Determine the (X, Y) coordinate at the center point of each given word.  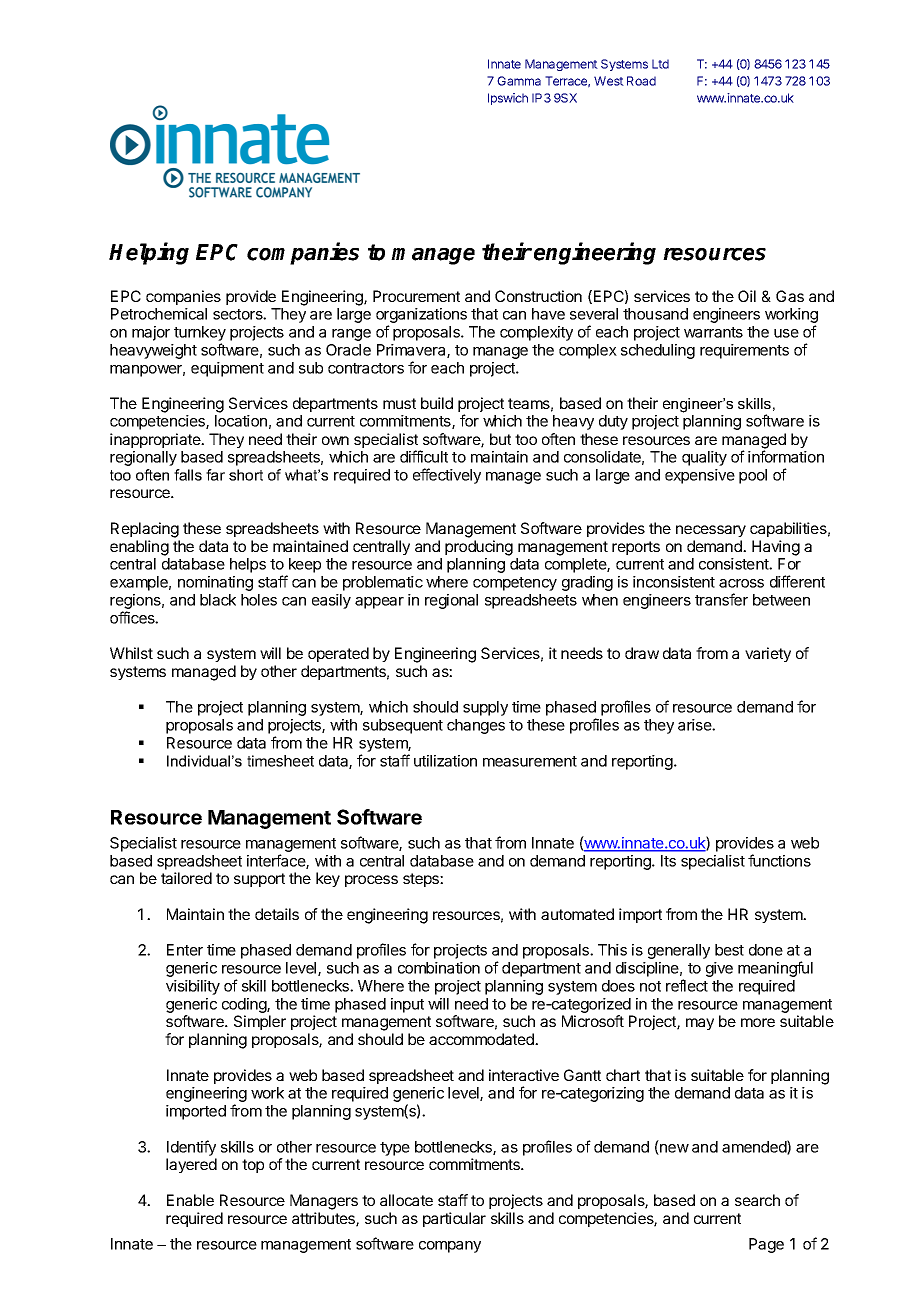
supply (485, 708)
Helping (149, 253)
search (757, 1200)
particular (454, 1219)
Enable (190, 1200)
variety (768, 654)
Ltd (660, 64)
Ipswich (508, 99)
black (218, 600)
